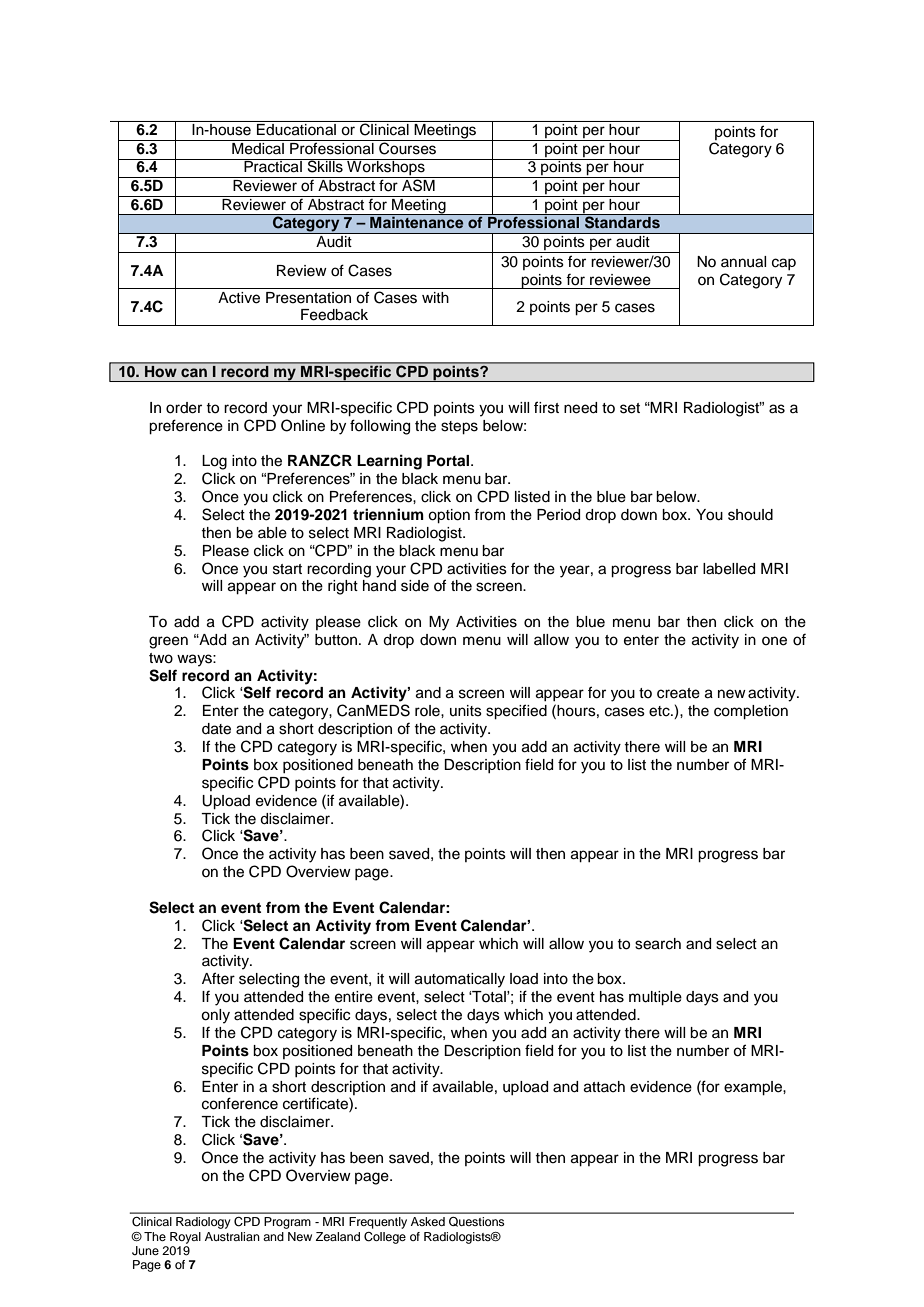  What do you see at coordinates (743, 262) in the screenshot?
I see `annual` at bounding box center [743, 262].
